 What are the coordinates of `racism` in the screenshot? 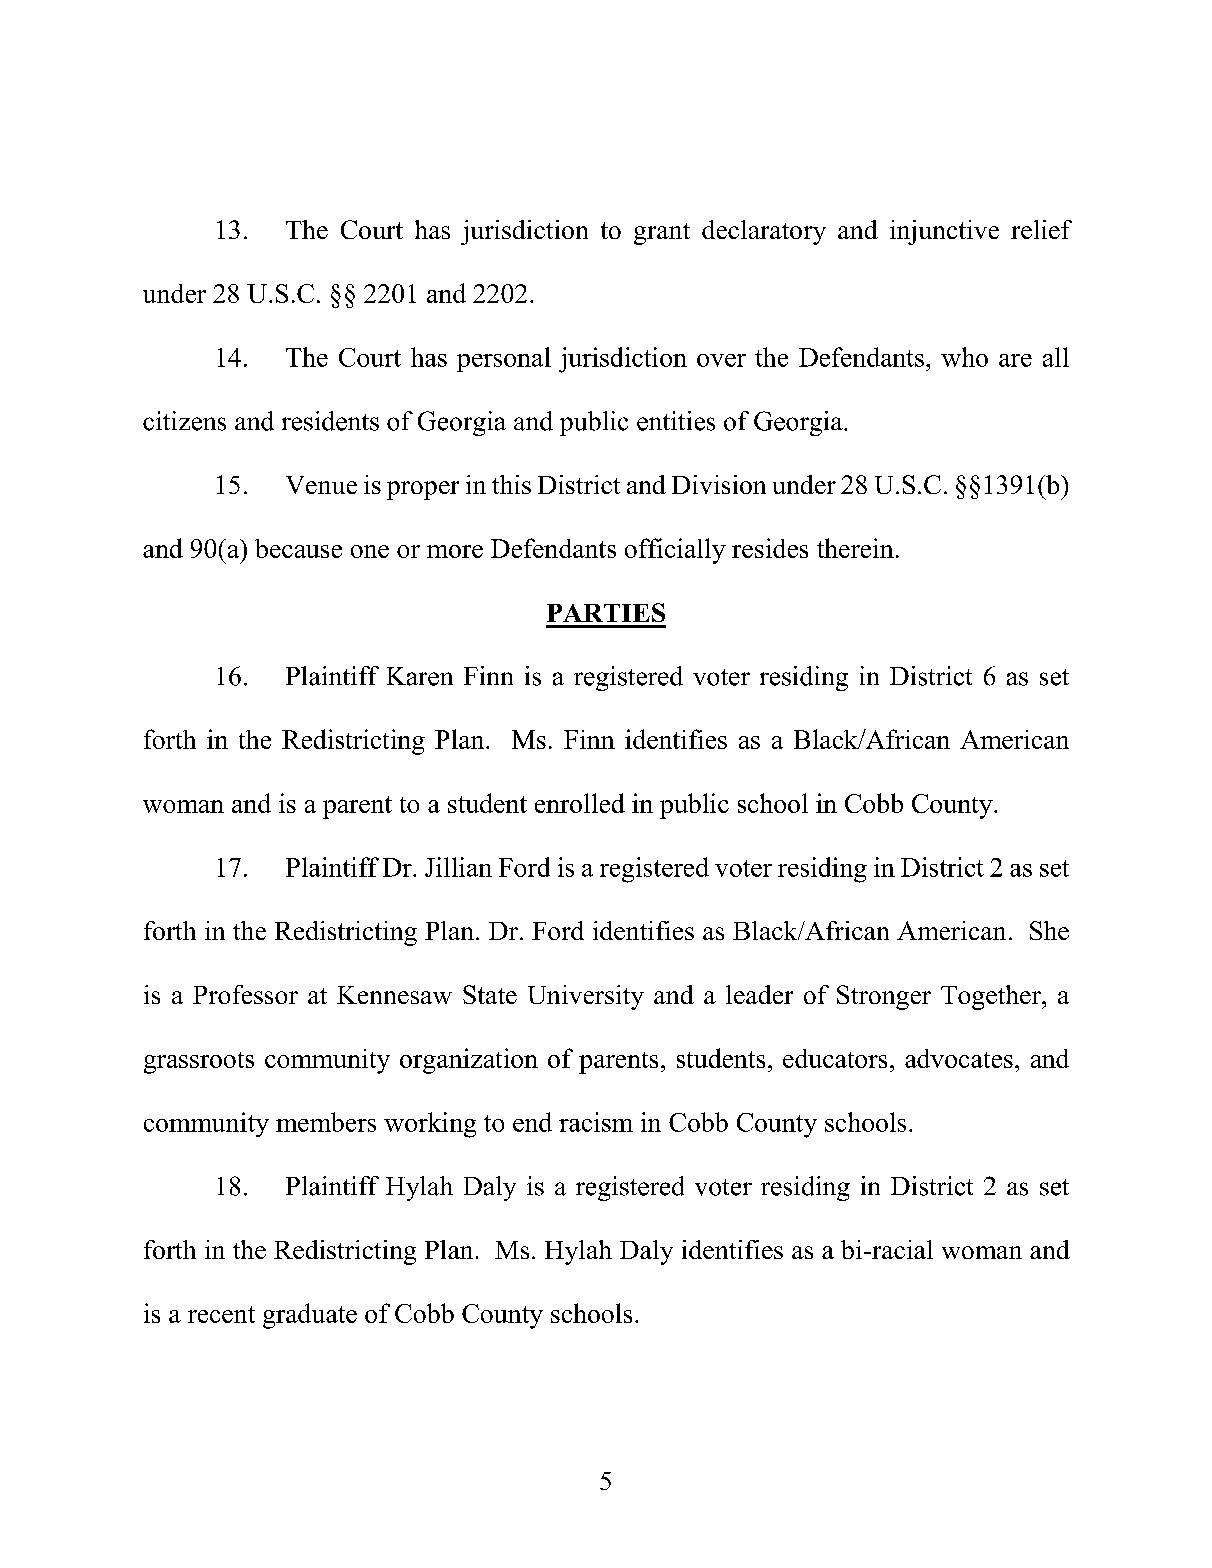 It's located at (596, 1122).
